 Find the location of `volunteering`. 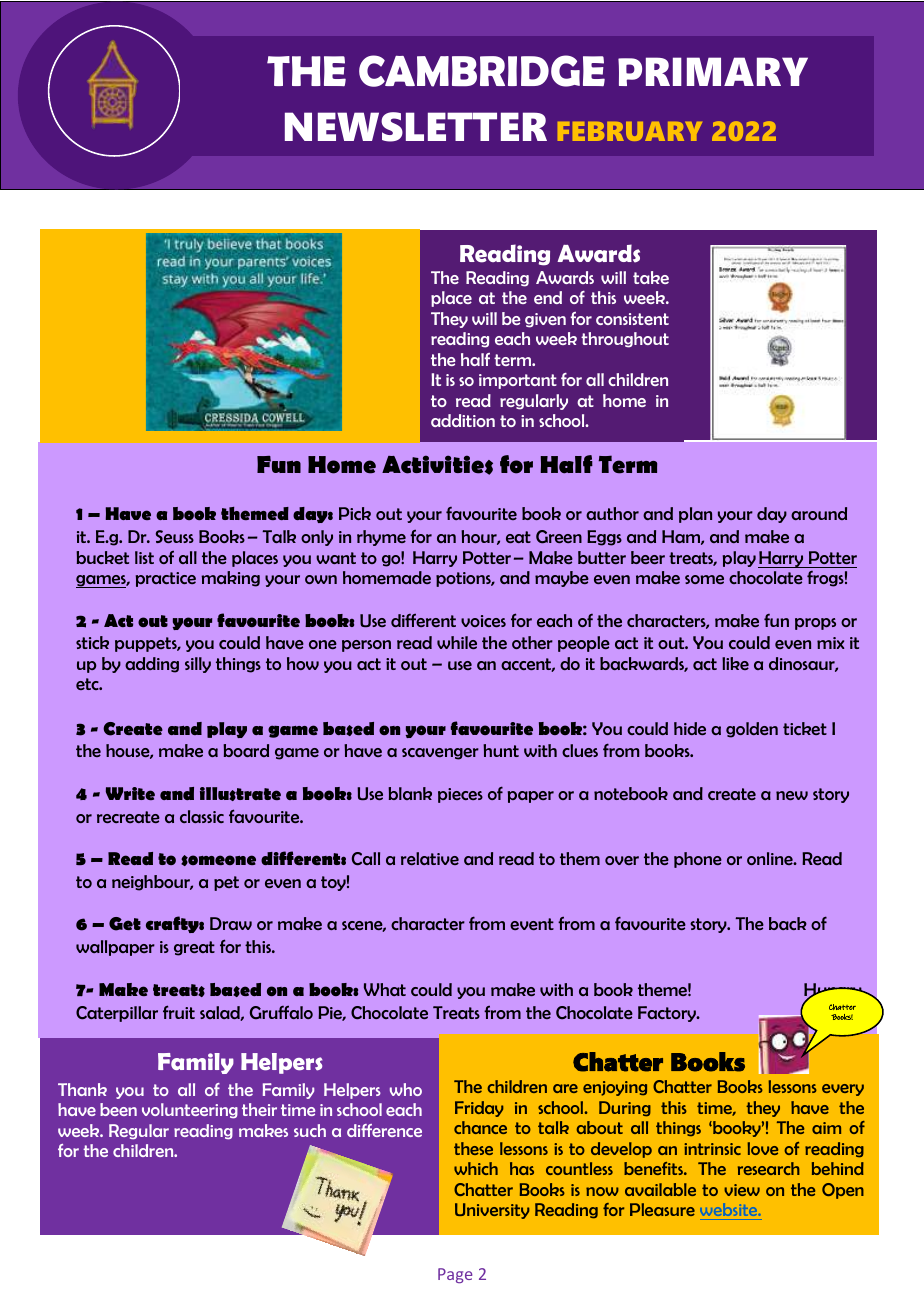

volunteering is located at coordinates (190, 1111).
